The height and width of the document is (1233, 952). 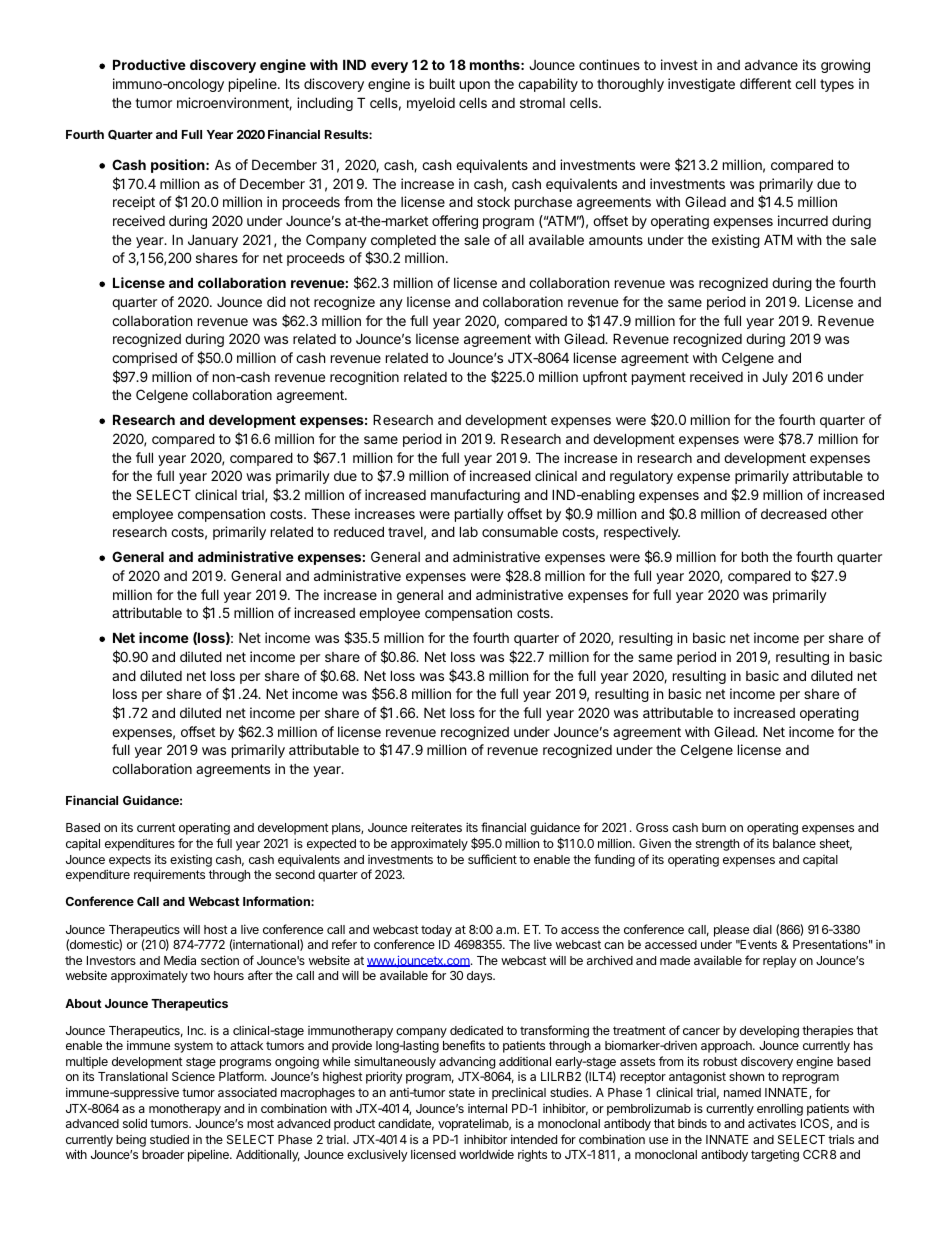 What do you see at coordinates (762, 929) in the document?
I see `dial` at bounding box center [762, 929].
